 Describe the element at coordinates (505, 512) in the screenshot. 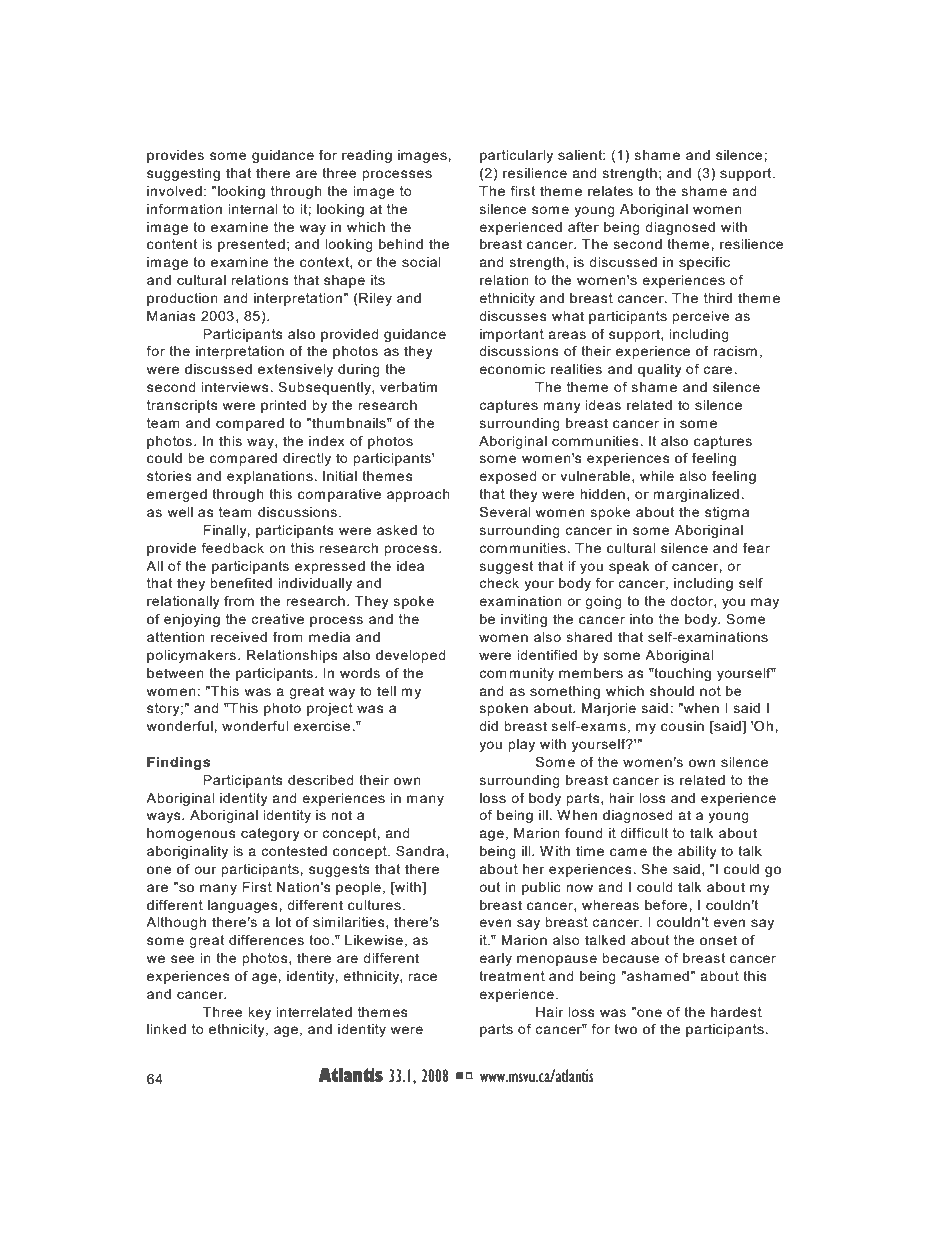

I see `Several` at that location.
